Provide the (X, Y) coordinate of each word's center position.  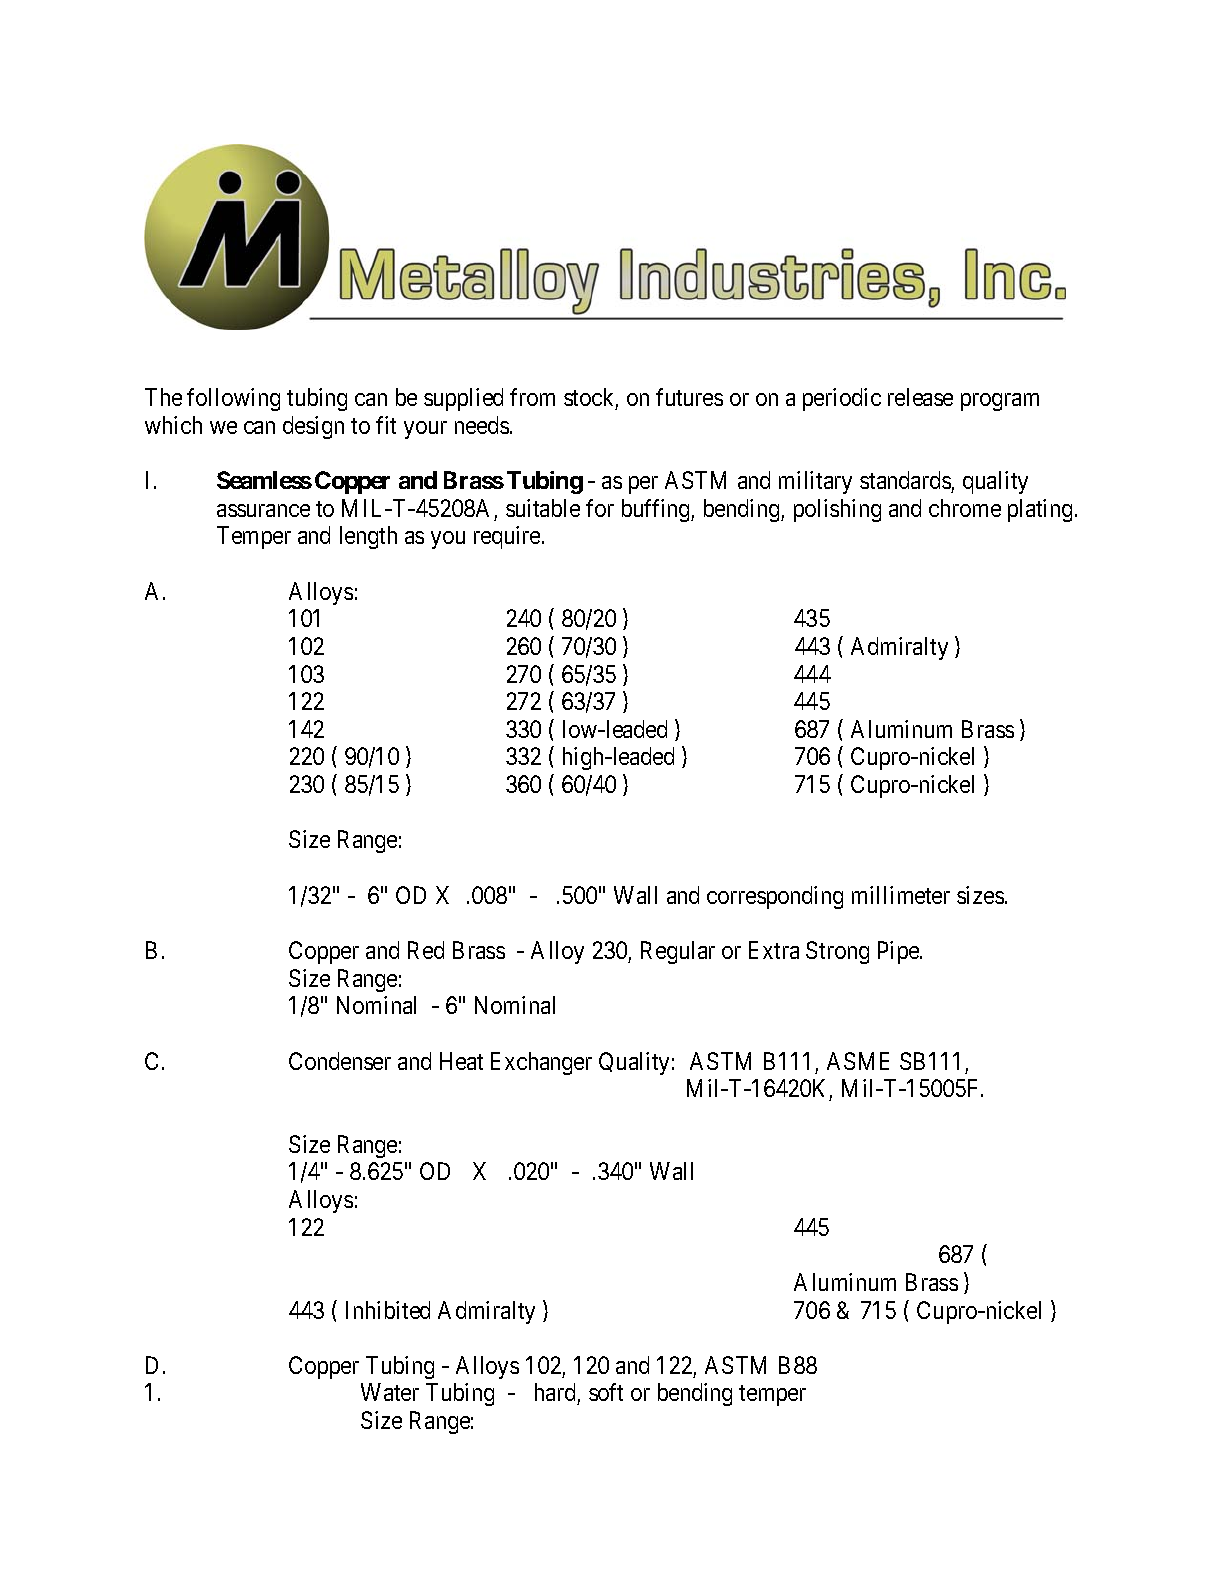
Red (426, 950)
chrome (965, 508)
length (368, 537)
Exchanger (541, 1063)
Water (390, 1392)
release (920, 397)
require (508, 537)
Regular (678, 952)
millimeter (901, 895)
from (532, 397)
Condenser (340, 1061)
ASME (858, 1061)
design (313, 427)
